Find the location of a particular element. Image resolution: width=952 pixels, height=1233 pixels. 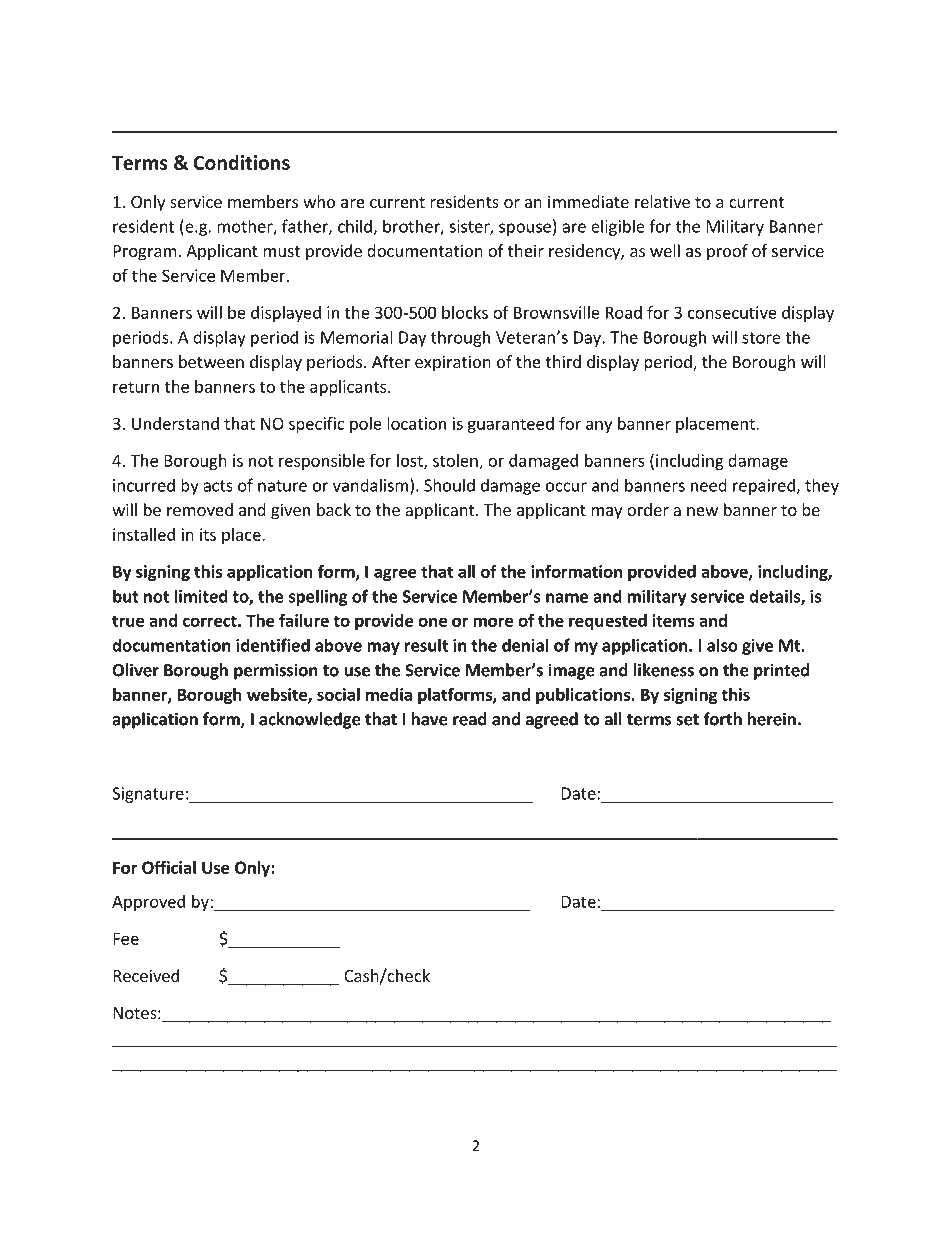

Received is located at coordinates (146, 975).
